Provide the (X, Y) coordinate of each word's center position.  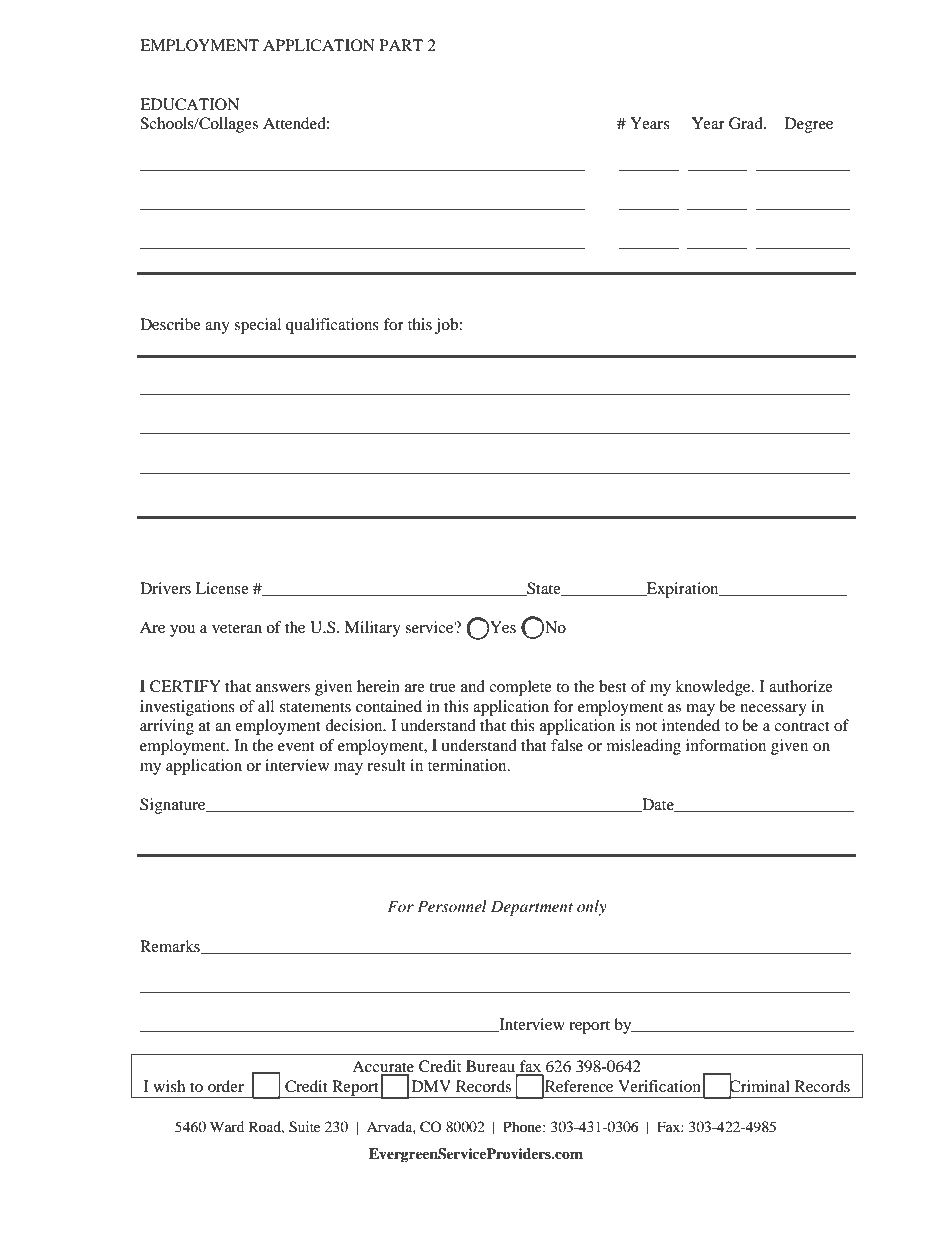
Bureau (492, 1067)
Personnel (452, 906)
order (226, 1086)
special (257, 326)
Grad (747, 123)
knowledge (714, 688)
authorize (801, 686)
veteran (237, 628)
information (726, 745)
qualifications (332, 326)
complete (520, 688)
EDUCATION (190, 104)
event (296, 746)
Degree (809, 125)
